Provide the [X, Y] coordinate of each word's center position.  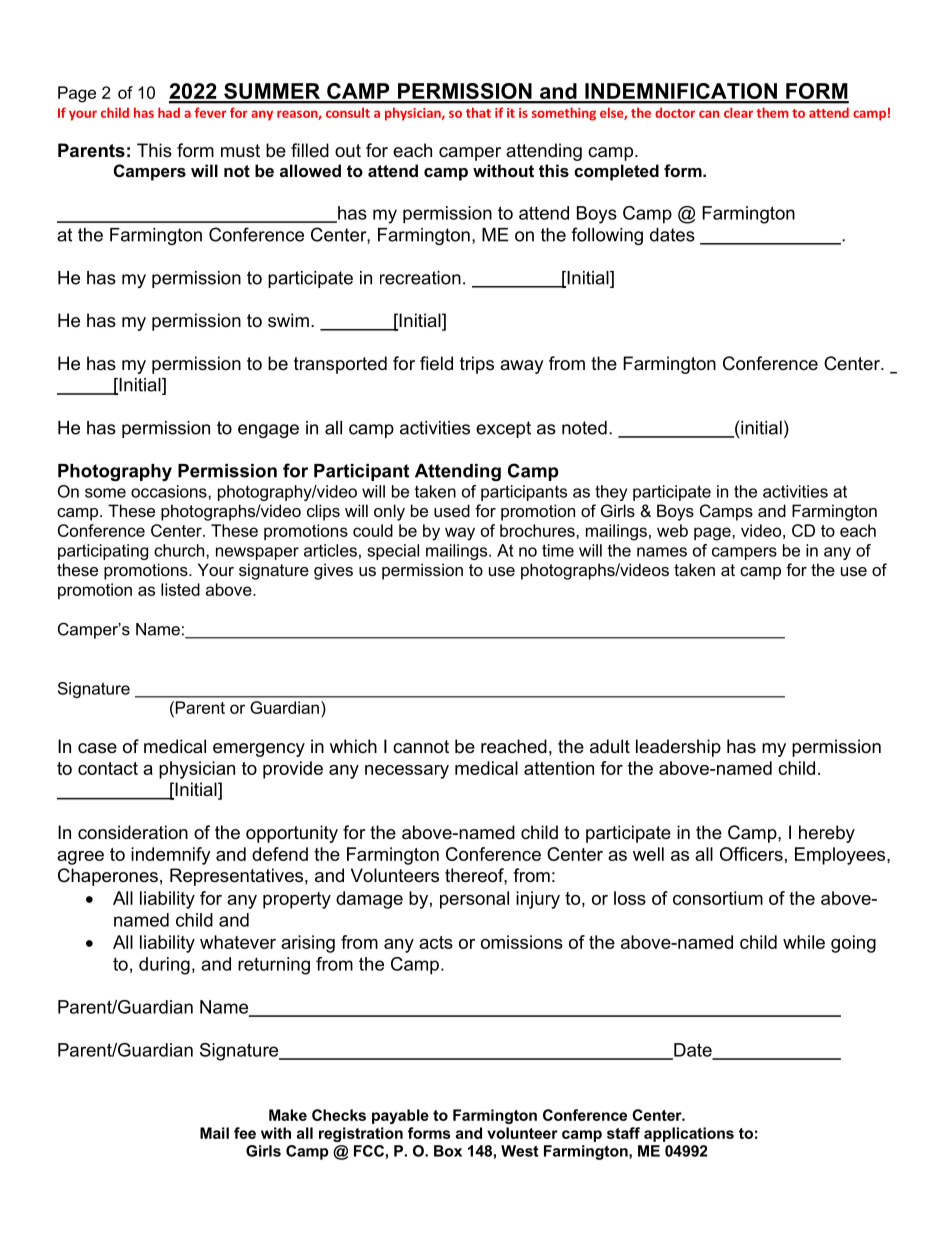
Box [448, 1151]
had [169, 112]
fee [245, 1133]
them [772, 112]
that [478, 112]
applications [689, 1134]
